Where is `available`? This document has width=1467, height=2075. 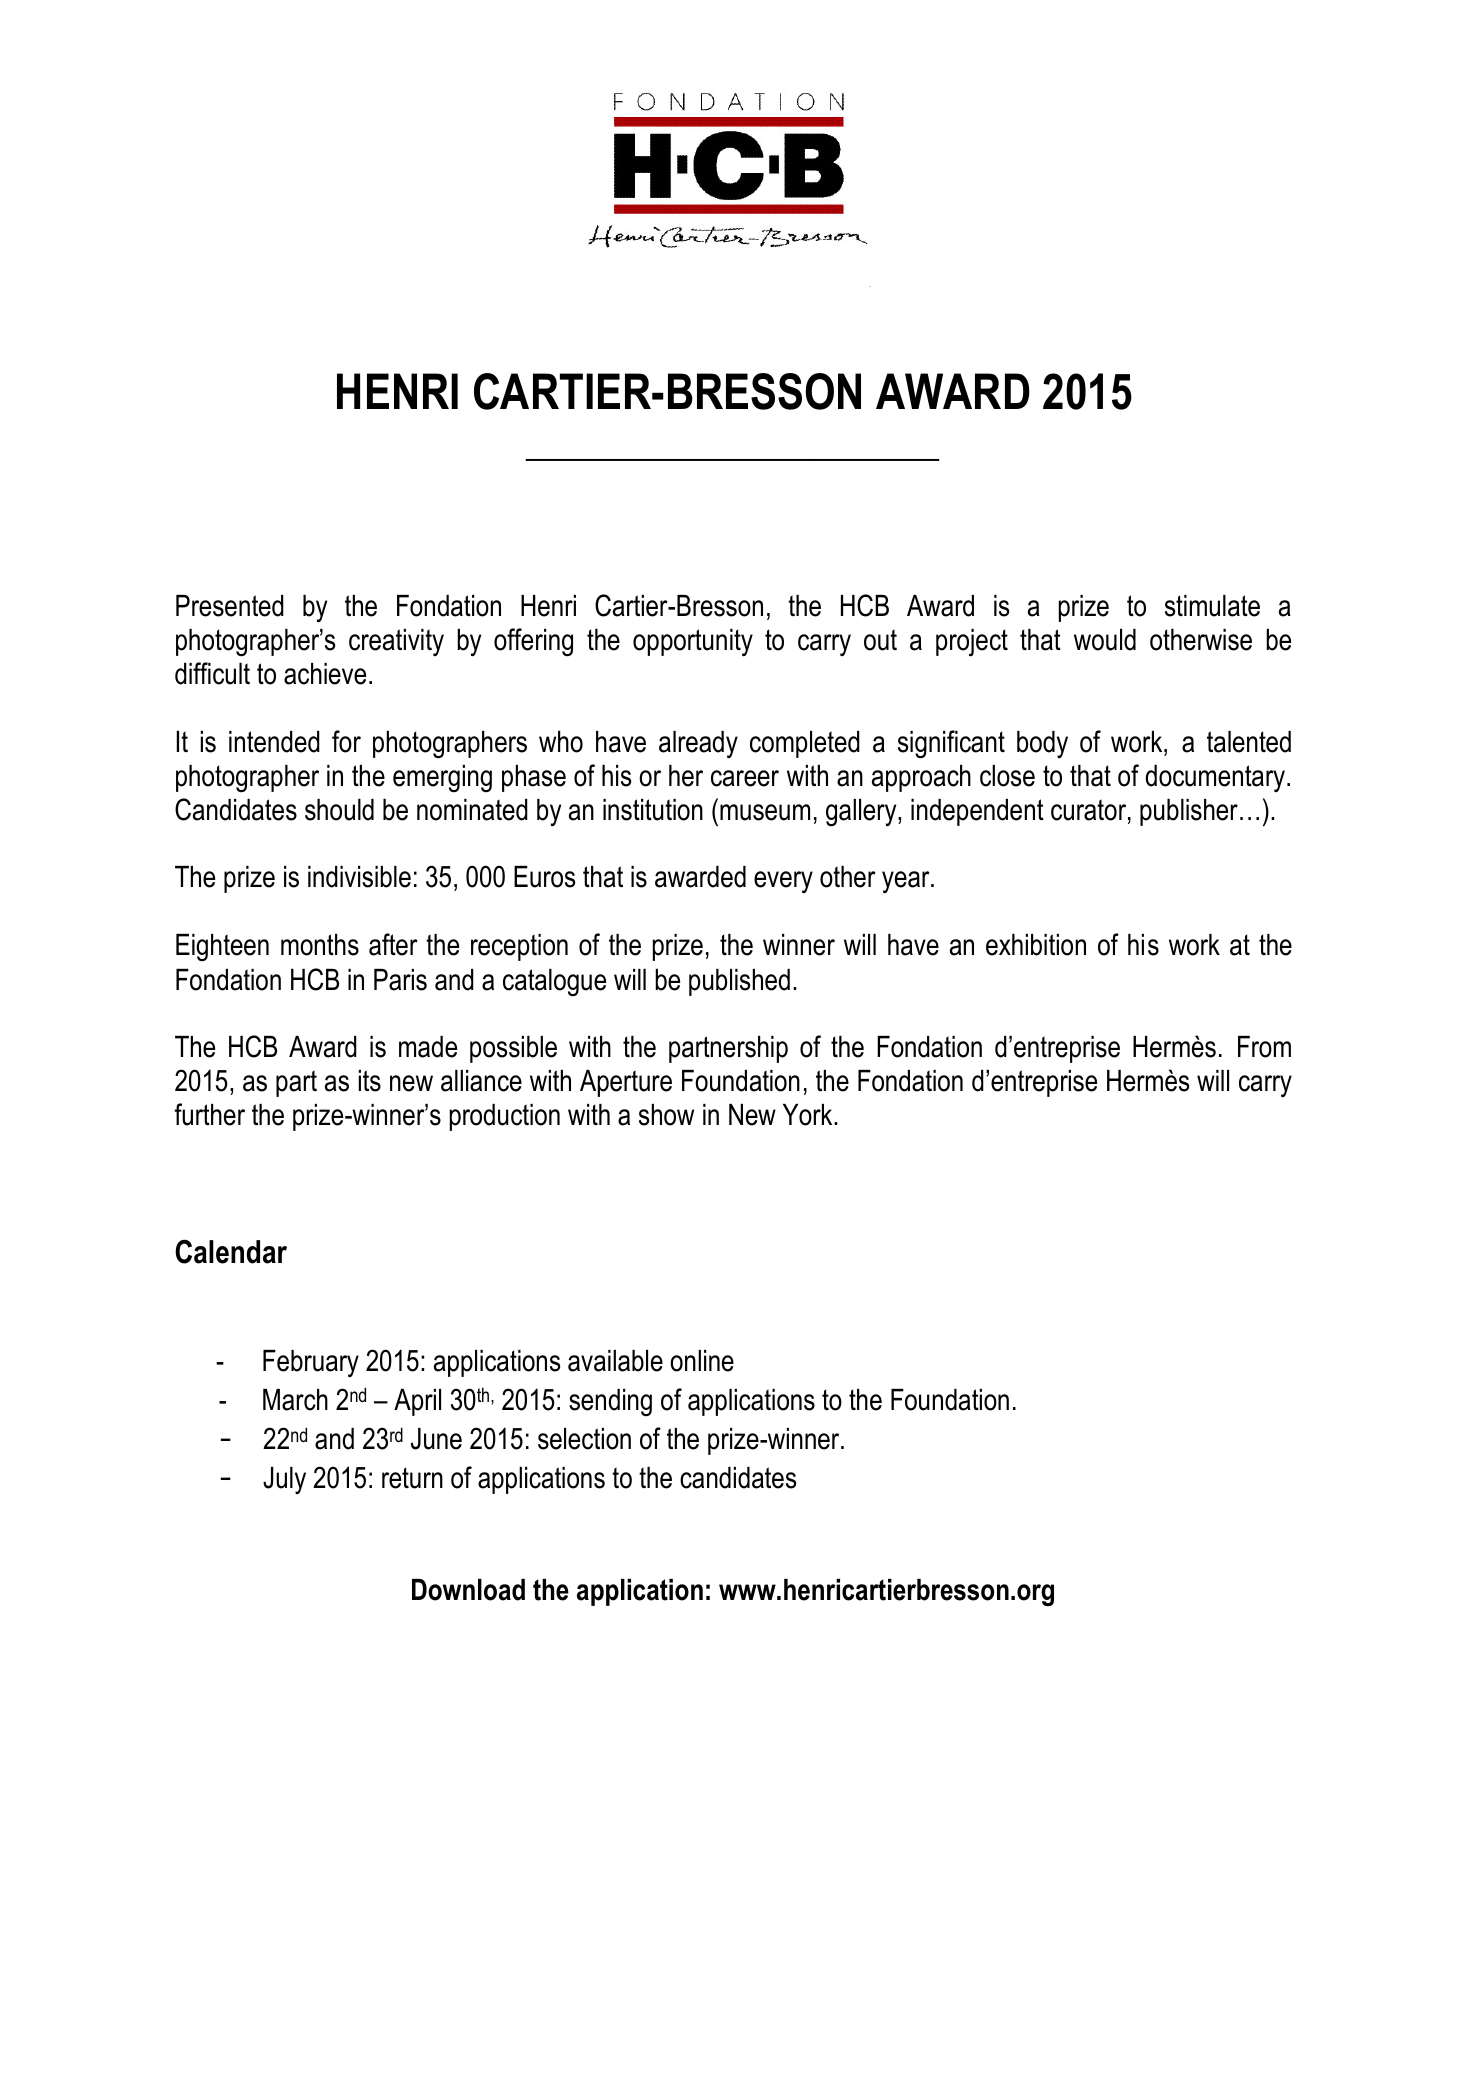
available is located at coordinates (615, 1361).
